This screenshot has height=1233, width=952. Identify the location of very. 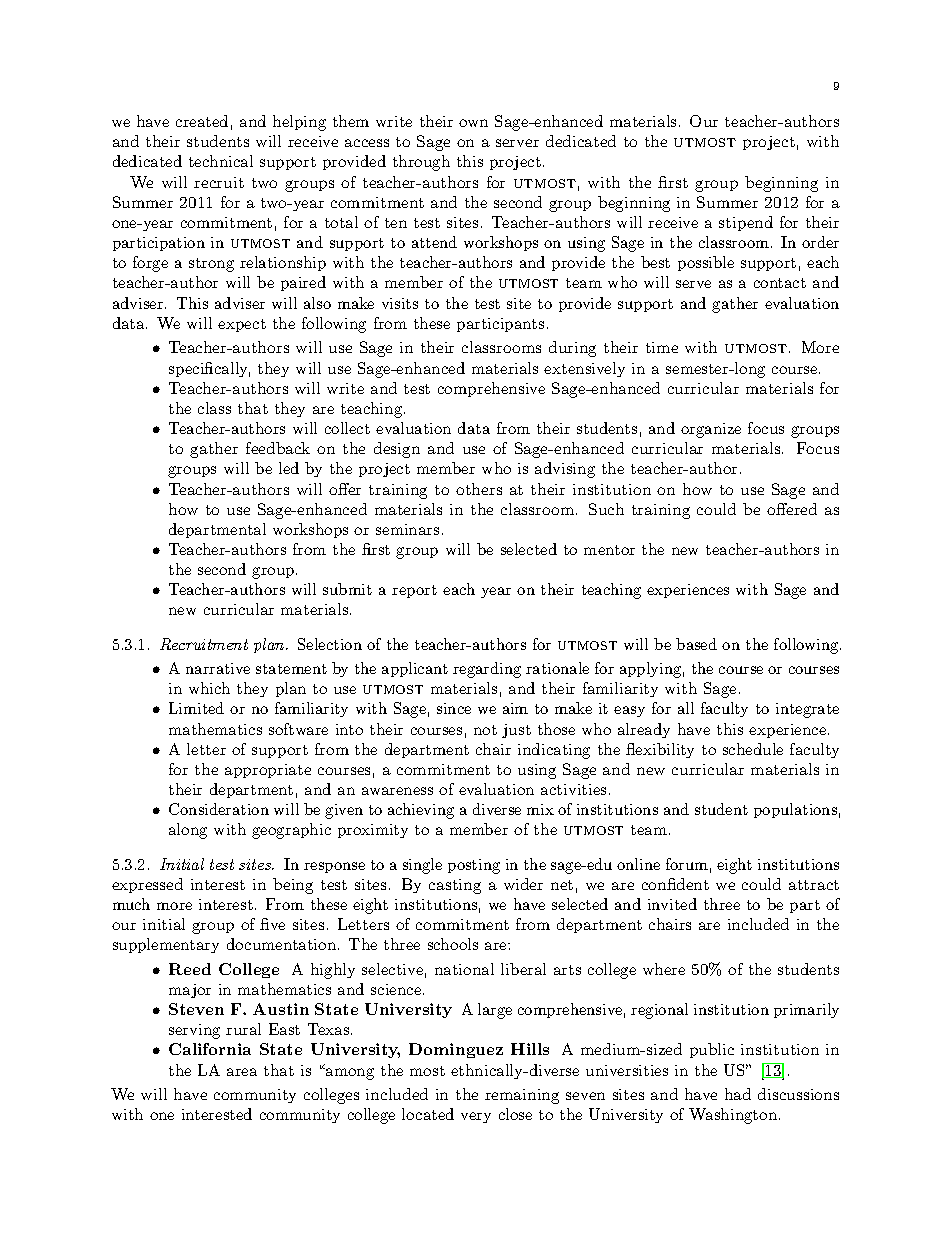
(476, 1117).
